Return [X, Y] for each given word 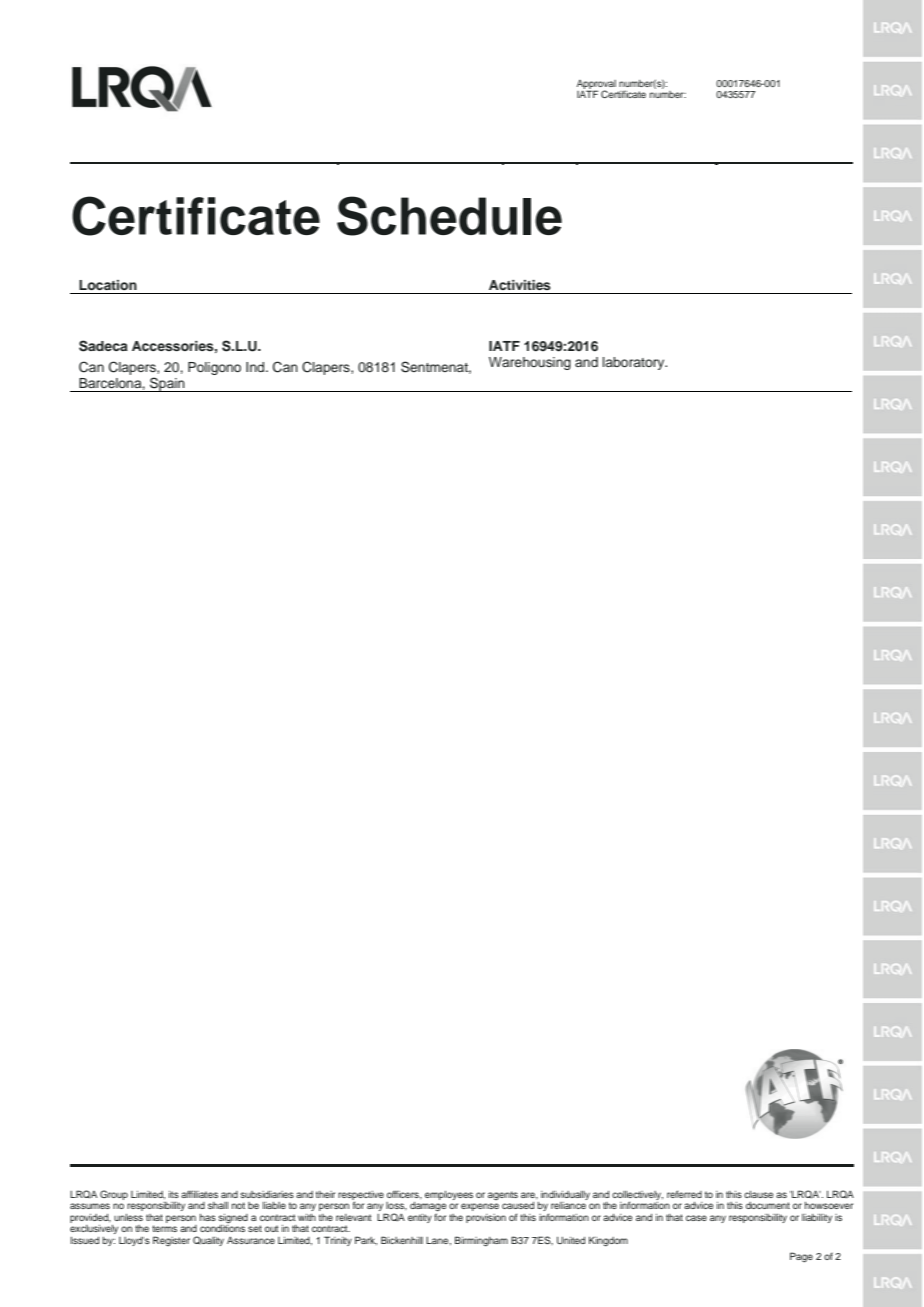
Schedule [449, 216]
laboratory [635, 363]
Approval [596, 85]
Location [108, 285]
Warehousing [530, 363]
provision [486, 1218]
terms [164, 1228]
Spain [167, 384]
